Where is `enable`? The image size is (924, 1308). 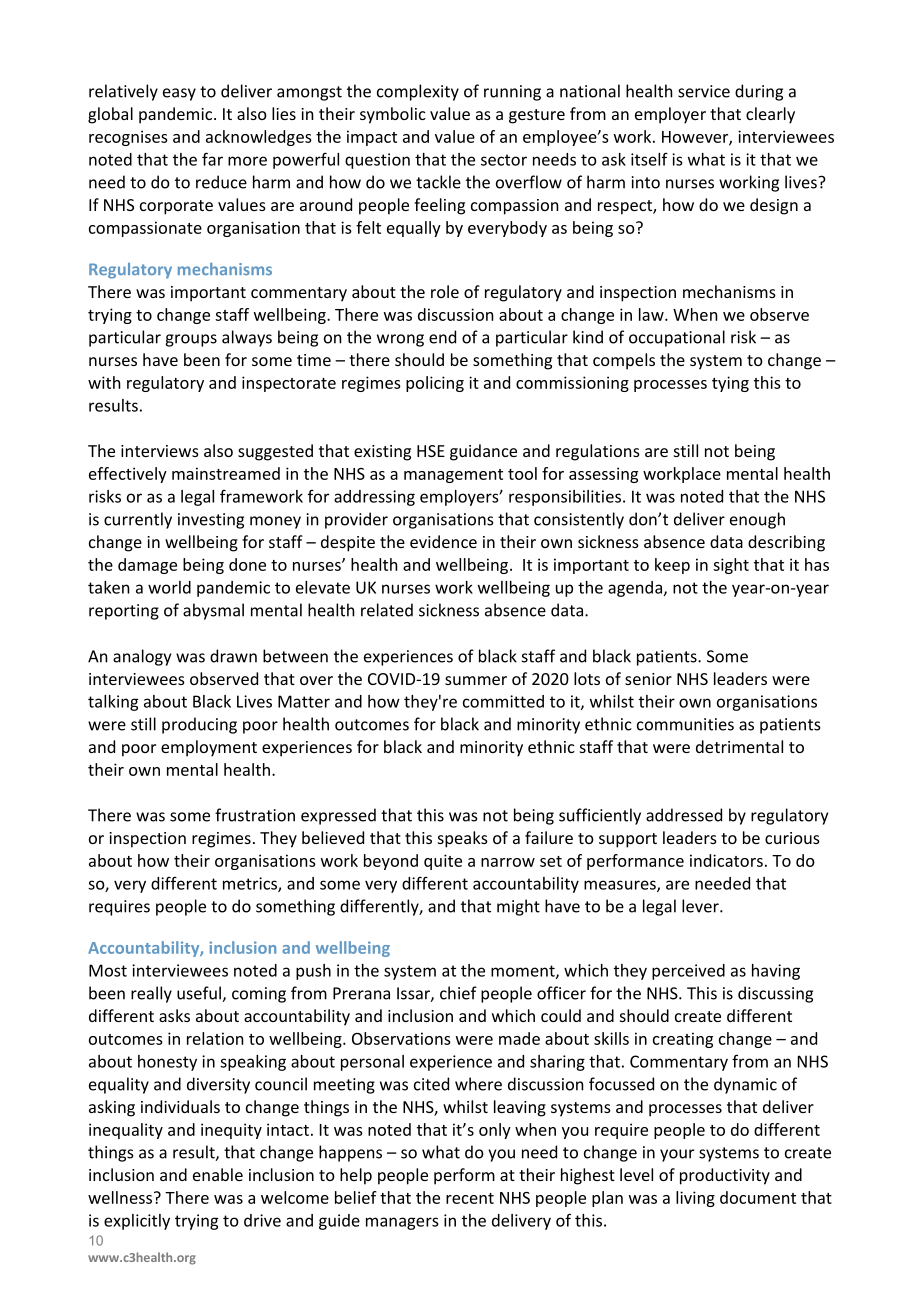 enable is located at coordinates (218, 1174).
